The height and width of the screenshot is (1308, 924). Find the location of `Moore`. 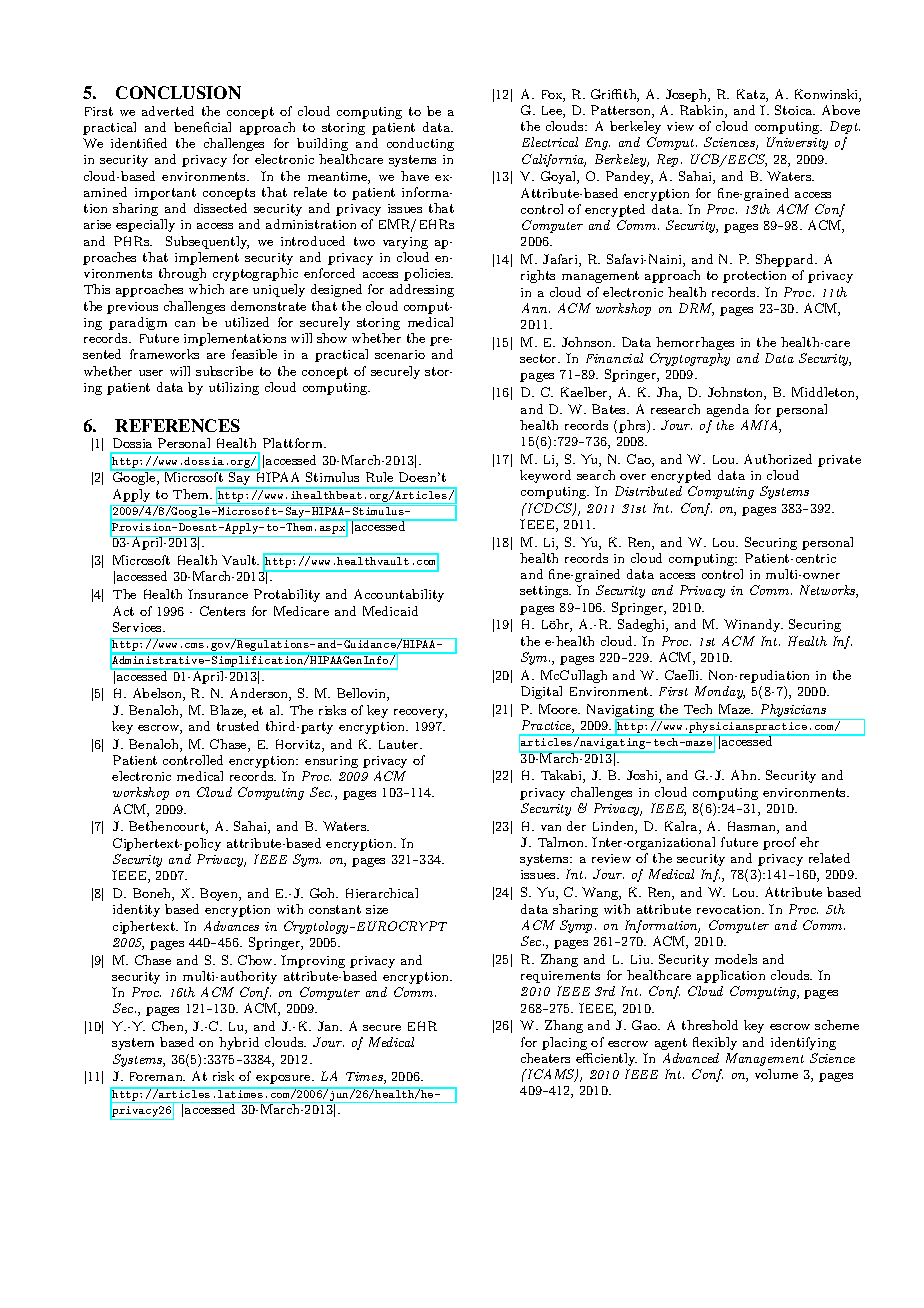

Moore is located at coordinates (559, 709).
